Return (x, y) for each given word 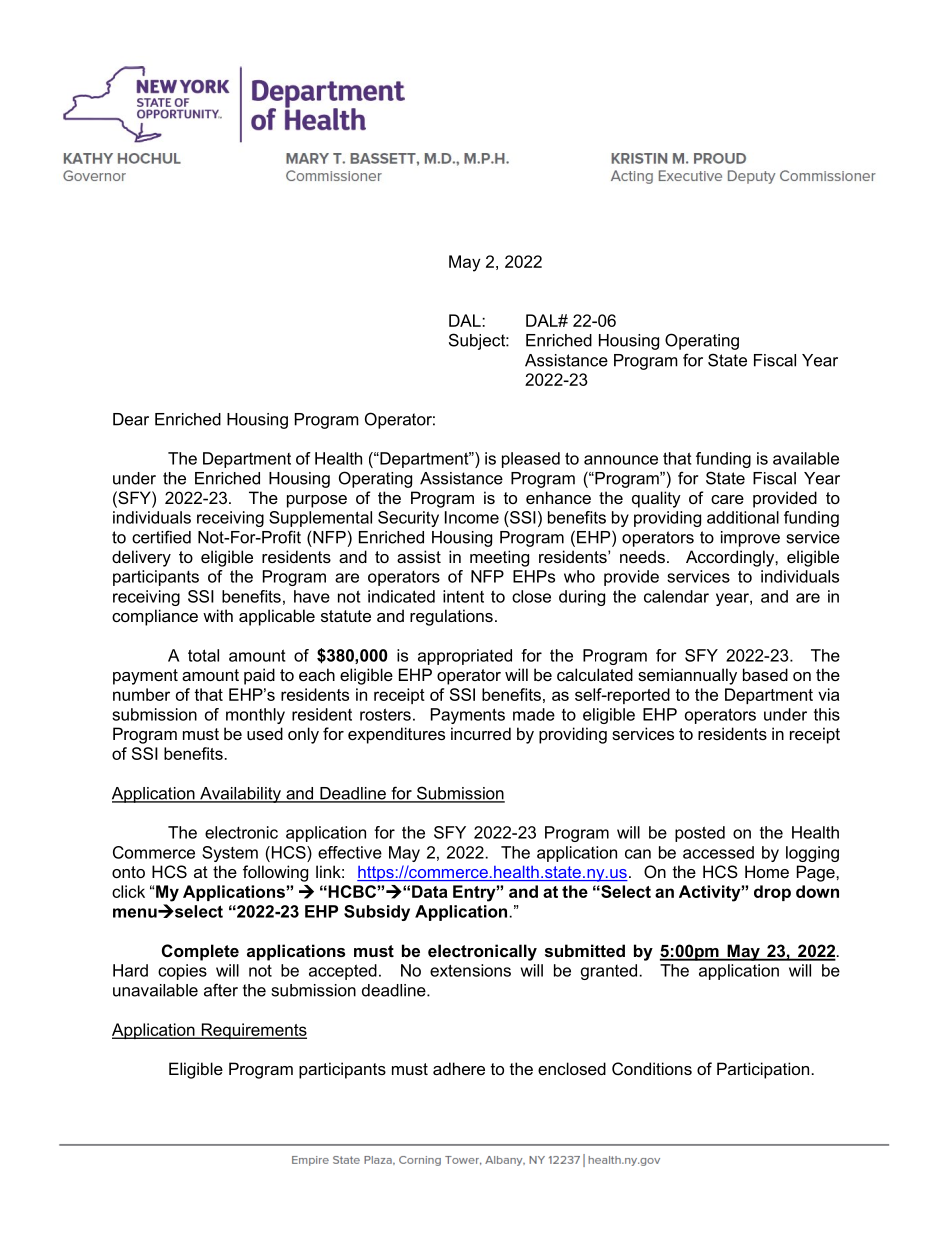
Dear (131, 419)
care (727, 499)
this (827, 714)
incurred (481, 733)
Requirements (253, 1031)
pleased (531, 460)
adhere (459, 1068)
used (265, 733)
